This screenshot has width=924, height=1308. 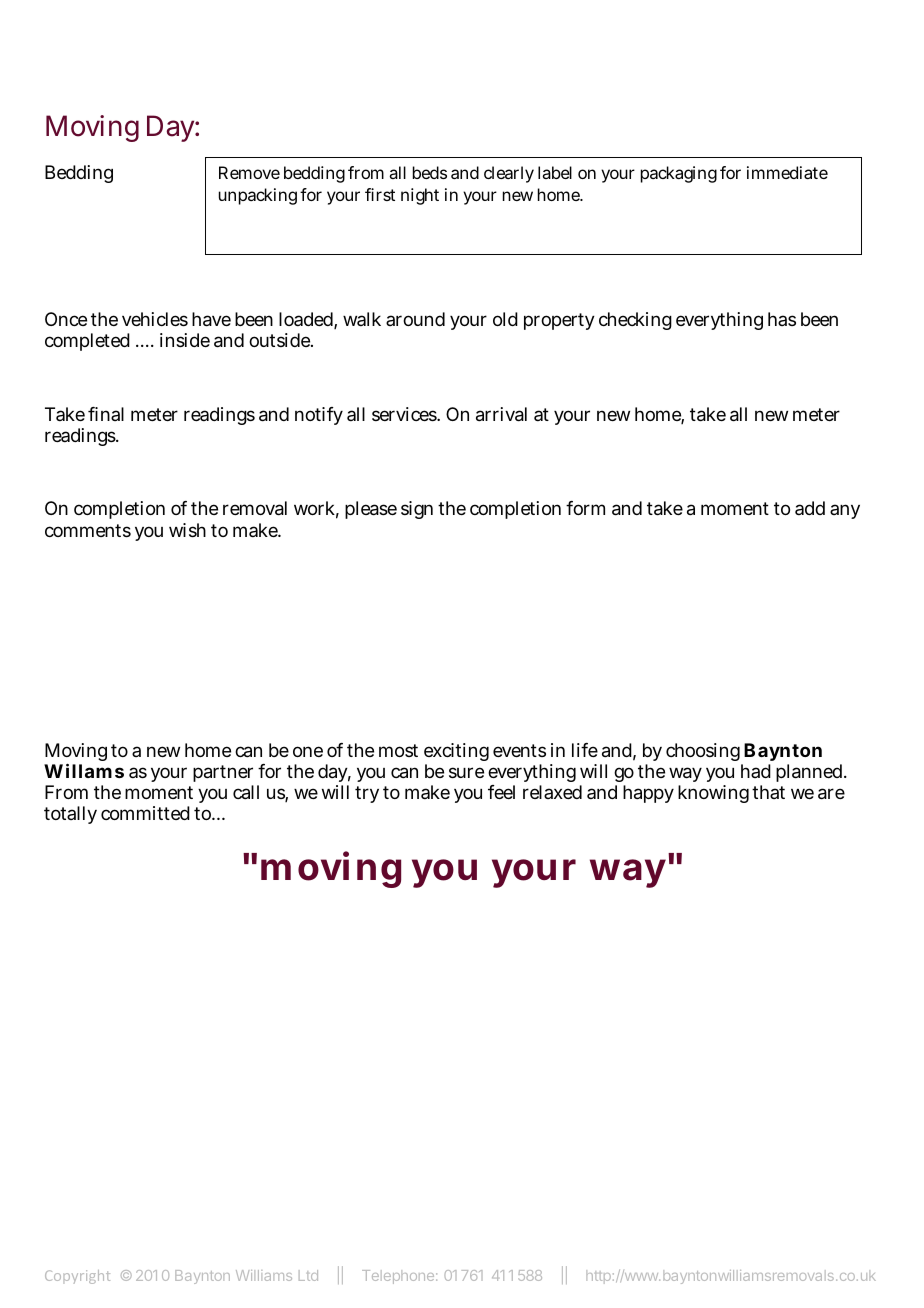 What do you see at coordinates (223, 775) in the screenshot?
I see `partner` at bounding box center [223, 775].
